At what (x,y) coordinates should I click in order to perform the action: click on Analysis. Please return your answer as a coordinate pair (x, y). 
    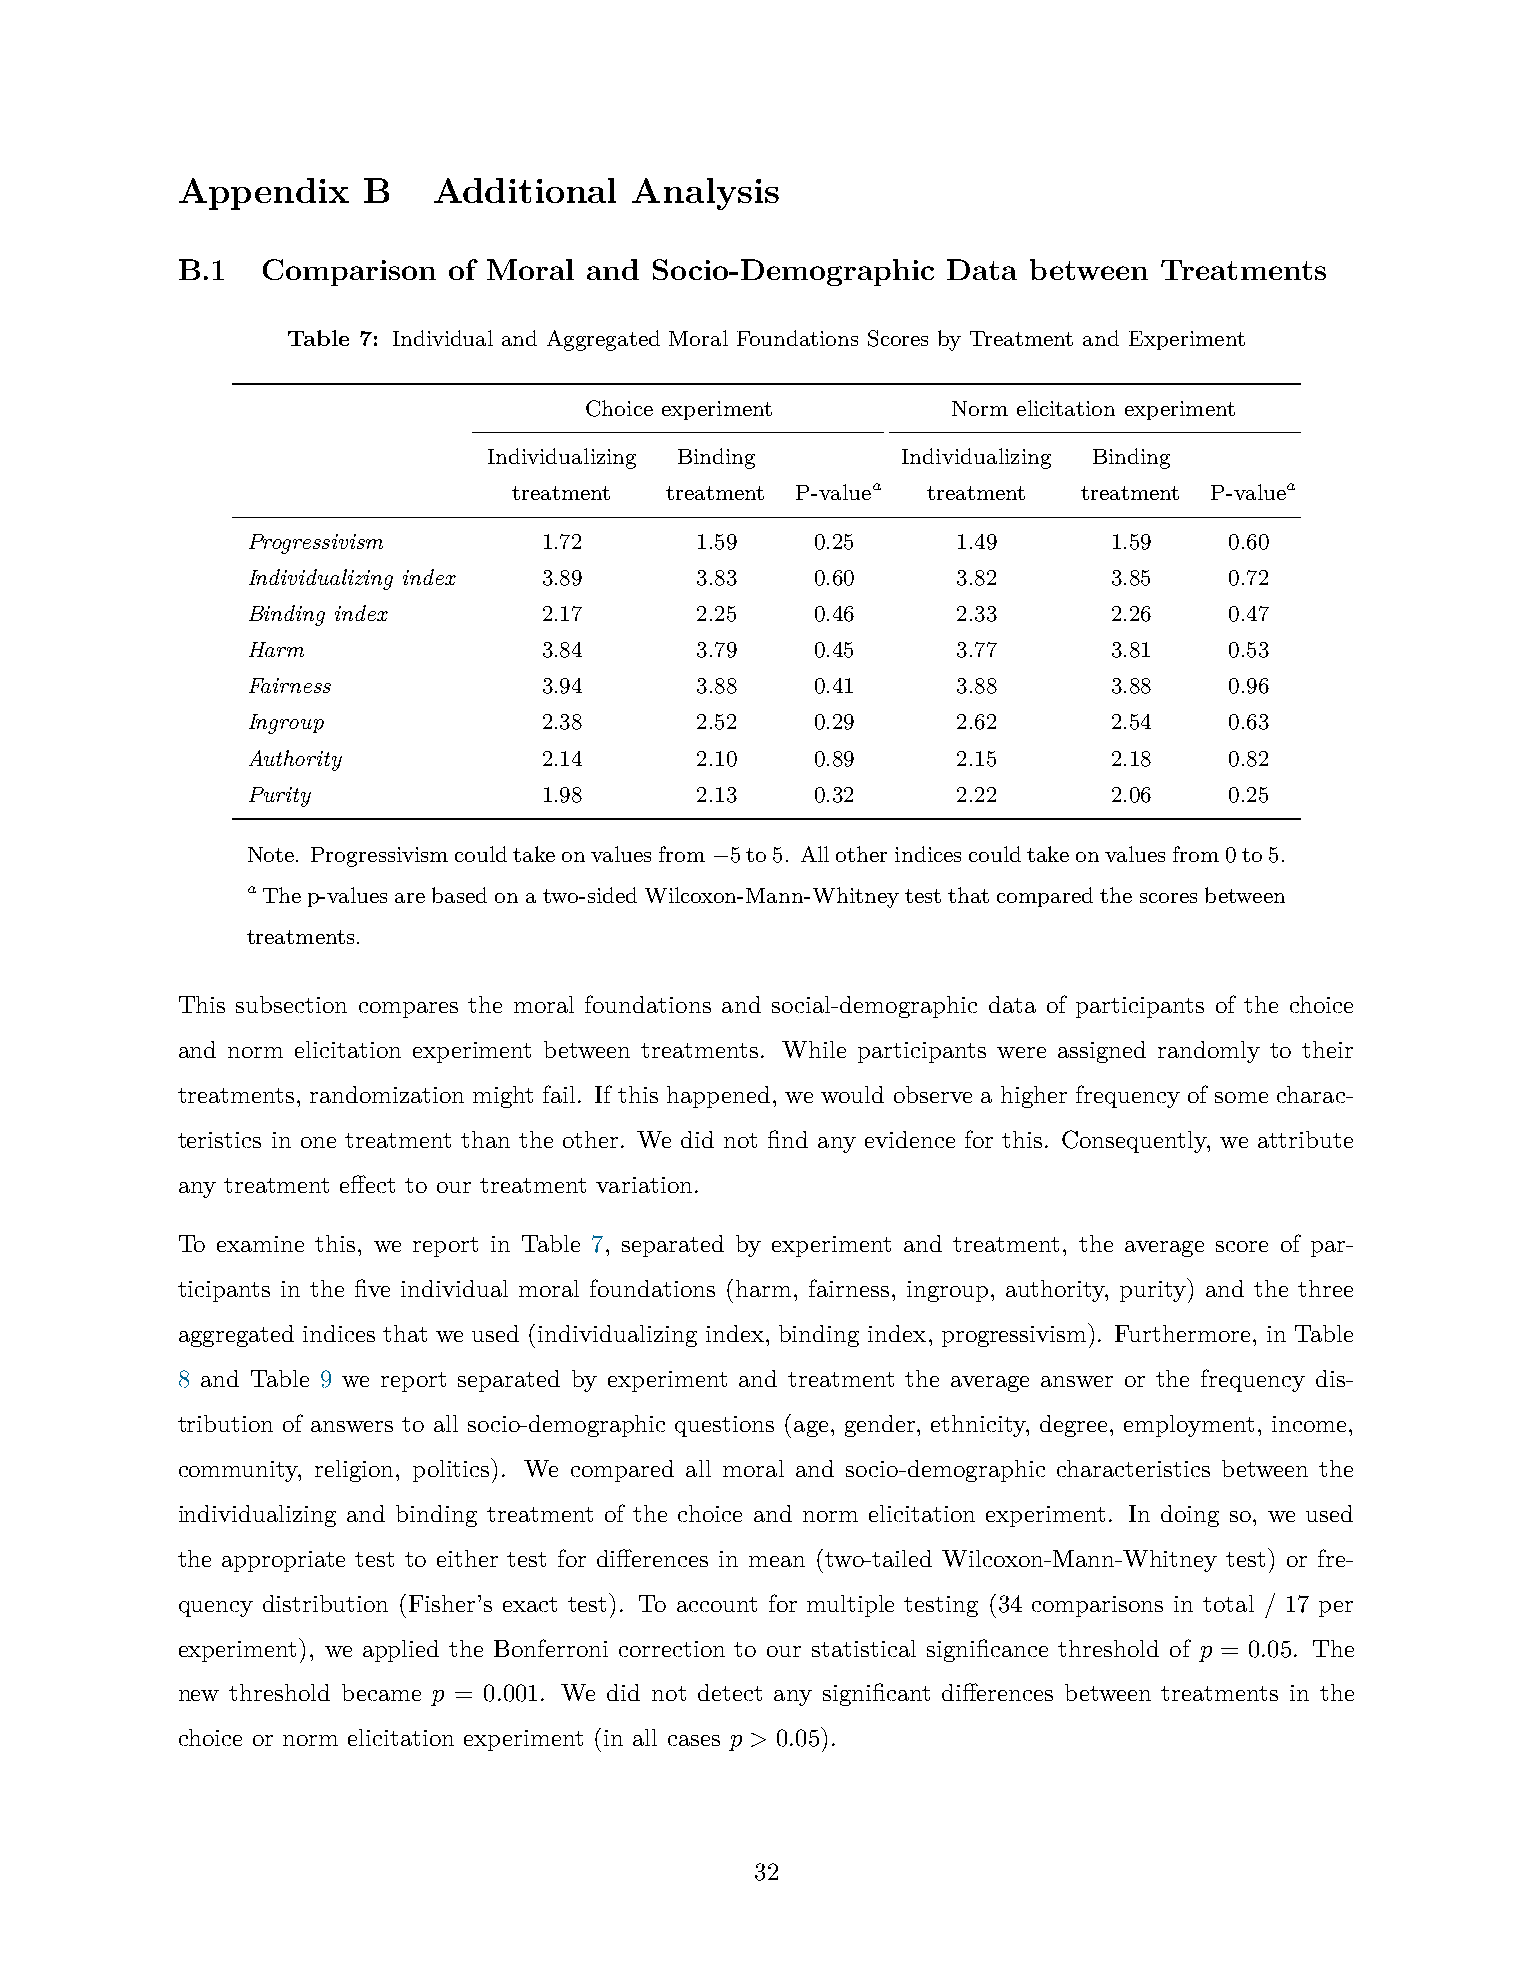
    Looking at the image, I should click on (705, 194).
